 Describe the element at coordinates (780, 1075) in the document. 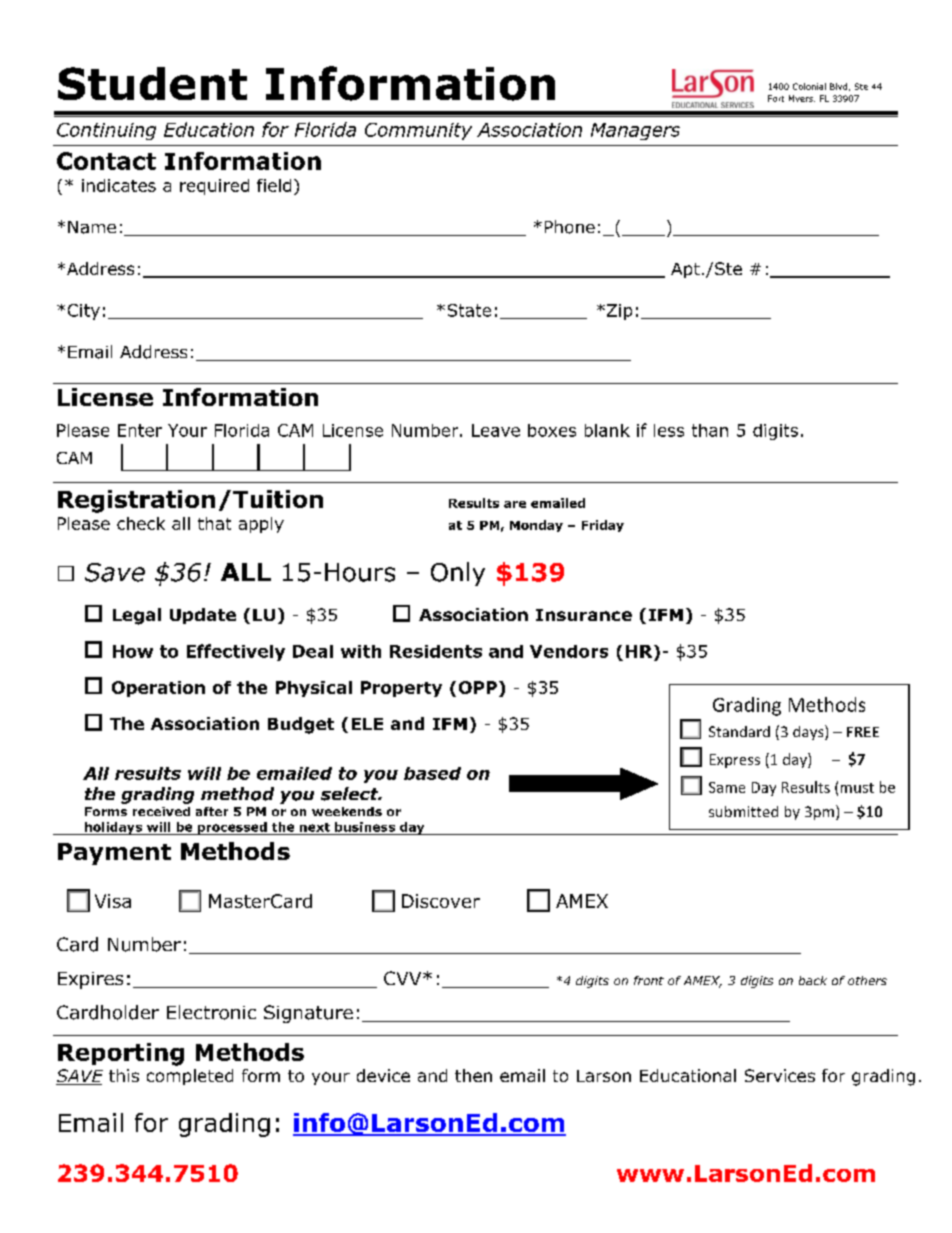

I see `Services` at that location.
